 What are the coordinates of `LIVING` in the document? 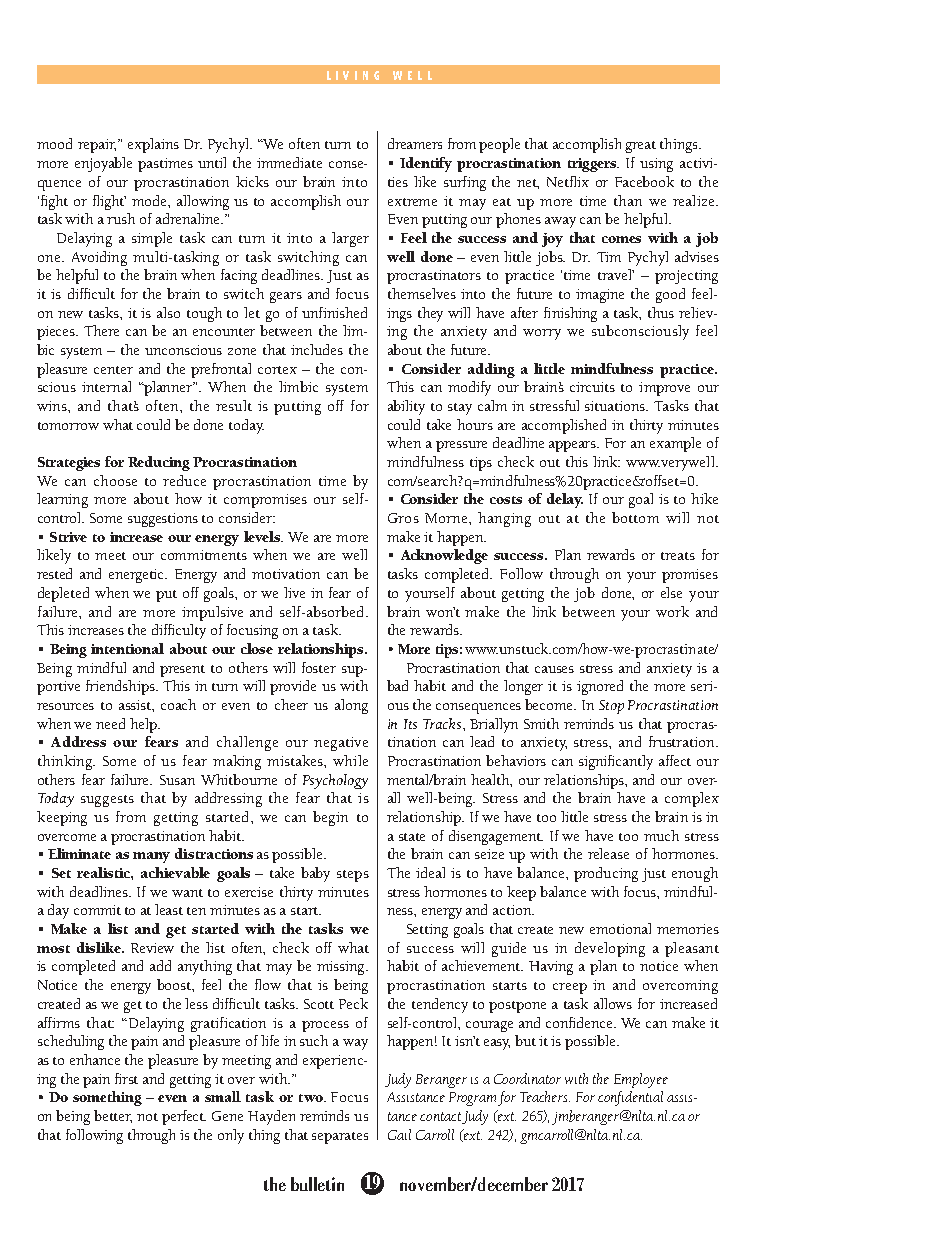 It's located at (353, 75).
